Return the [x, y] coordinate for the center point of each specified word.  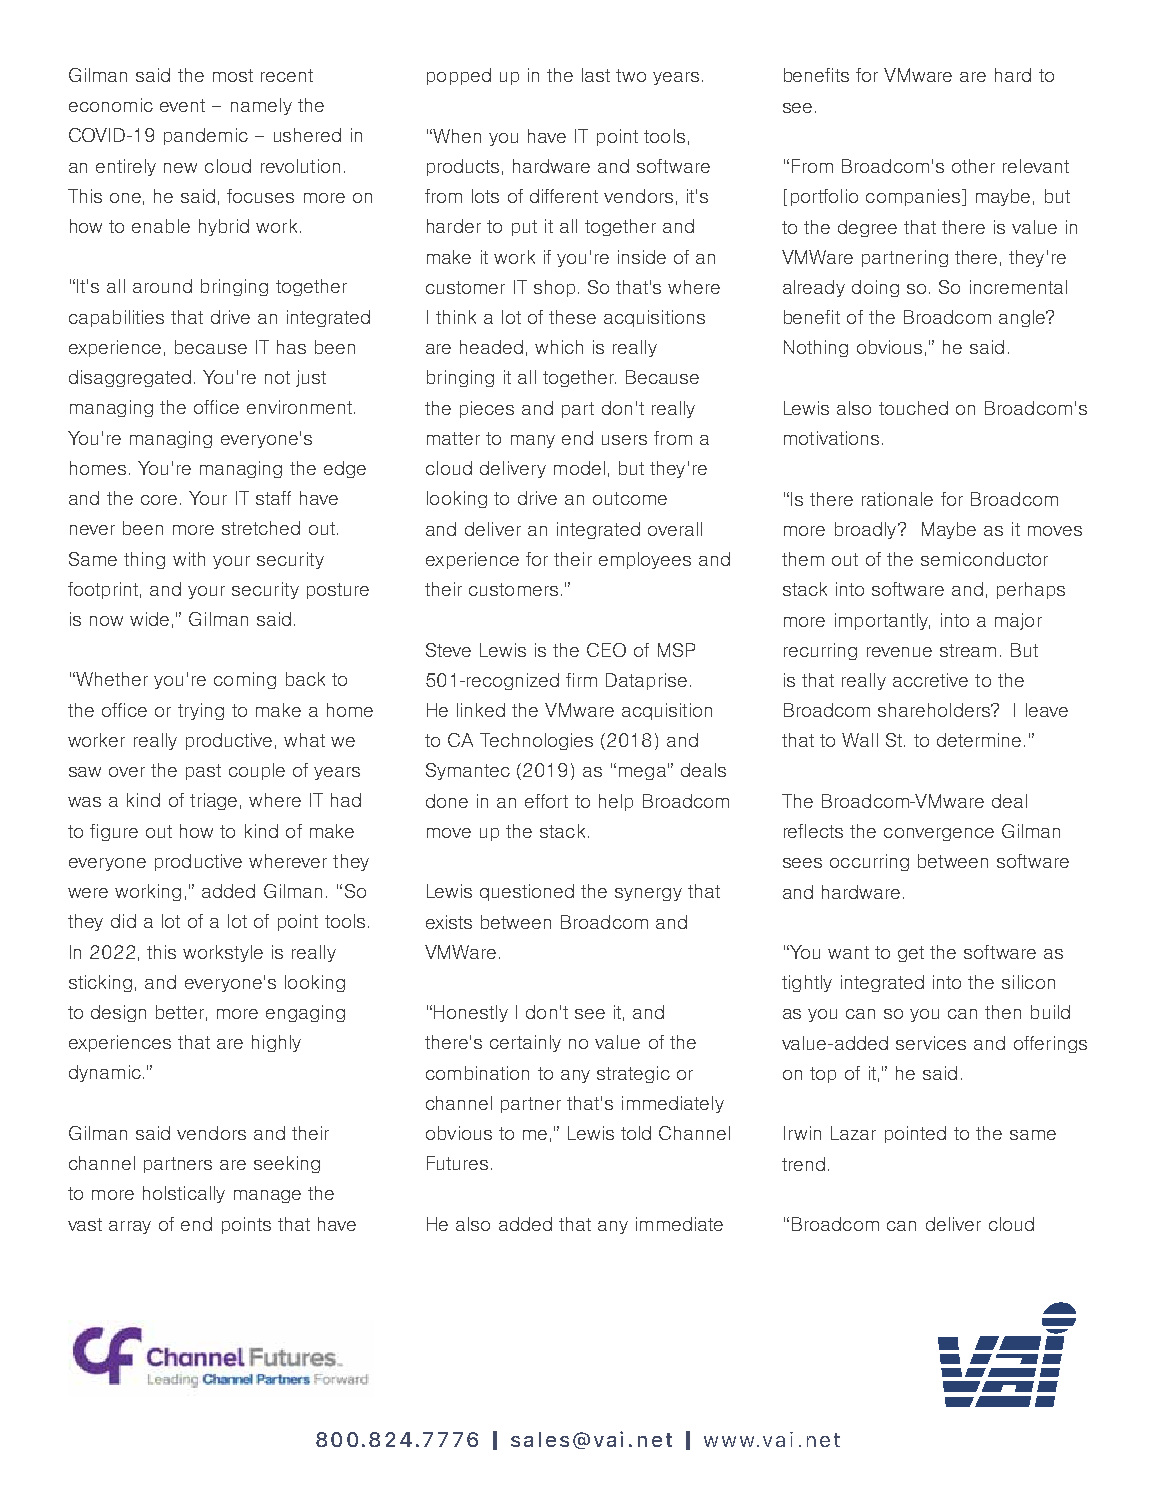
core [159, 500]
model [579, 468]
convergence [939, 834]
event [182, 105]
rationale [897, 499]
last [596, 75]
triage [213, 801]
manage [267, 1196]
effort [546, 801]
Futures [457, 1163]
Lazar [853, 1133]
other [973, 166]
